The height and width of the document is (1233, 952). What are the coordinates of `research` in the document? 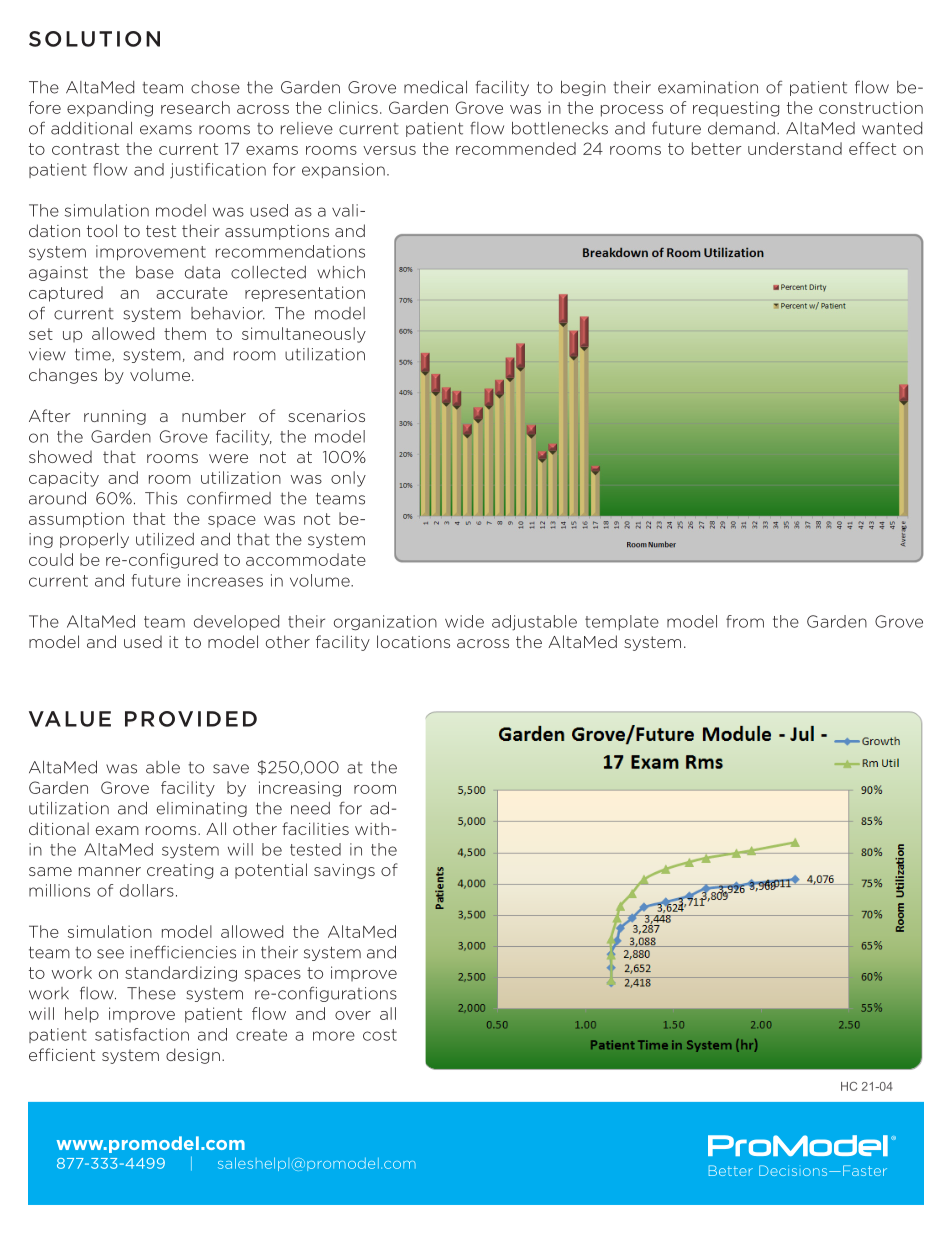 It's located at (195, 107).
